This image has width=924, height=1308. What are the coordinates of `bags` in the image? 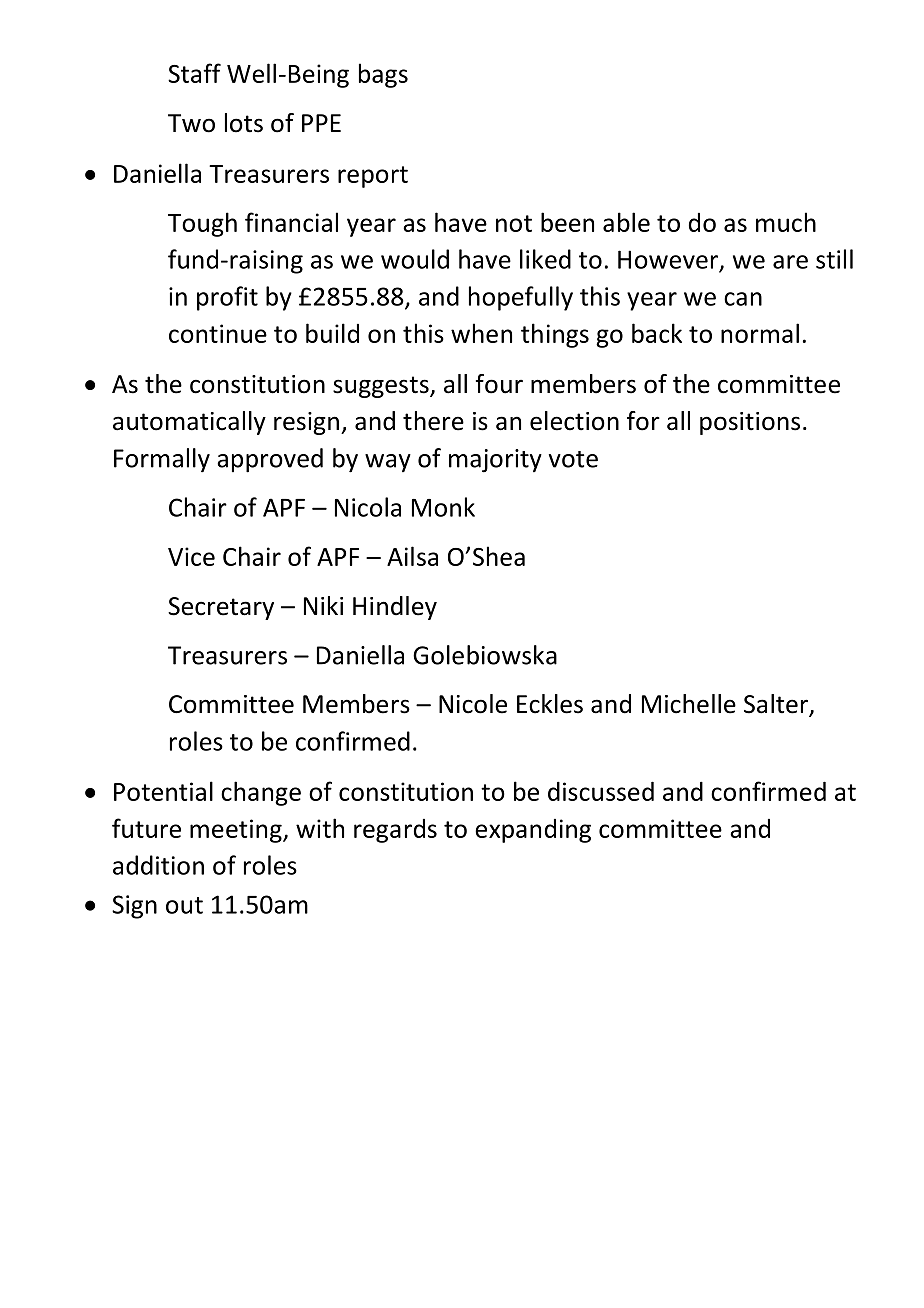 It's located at (383, 75).
